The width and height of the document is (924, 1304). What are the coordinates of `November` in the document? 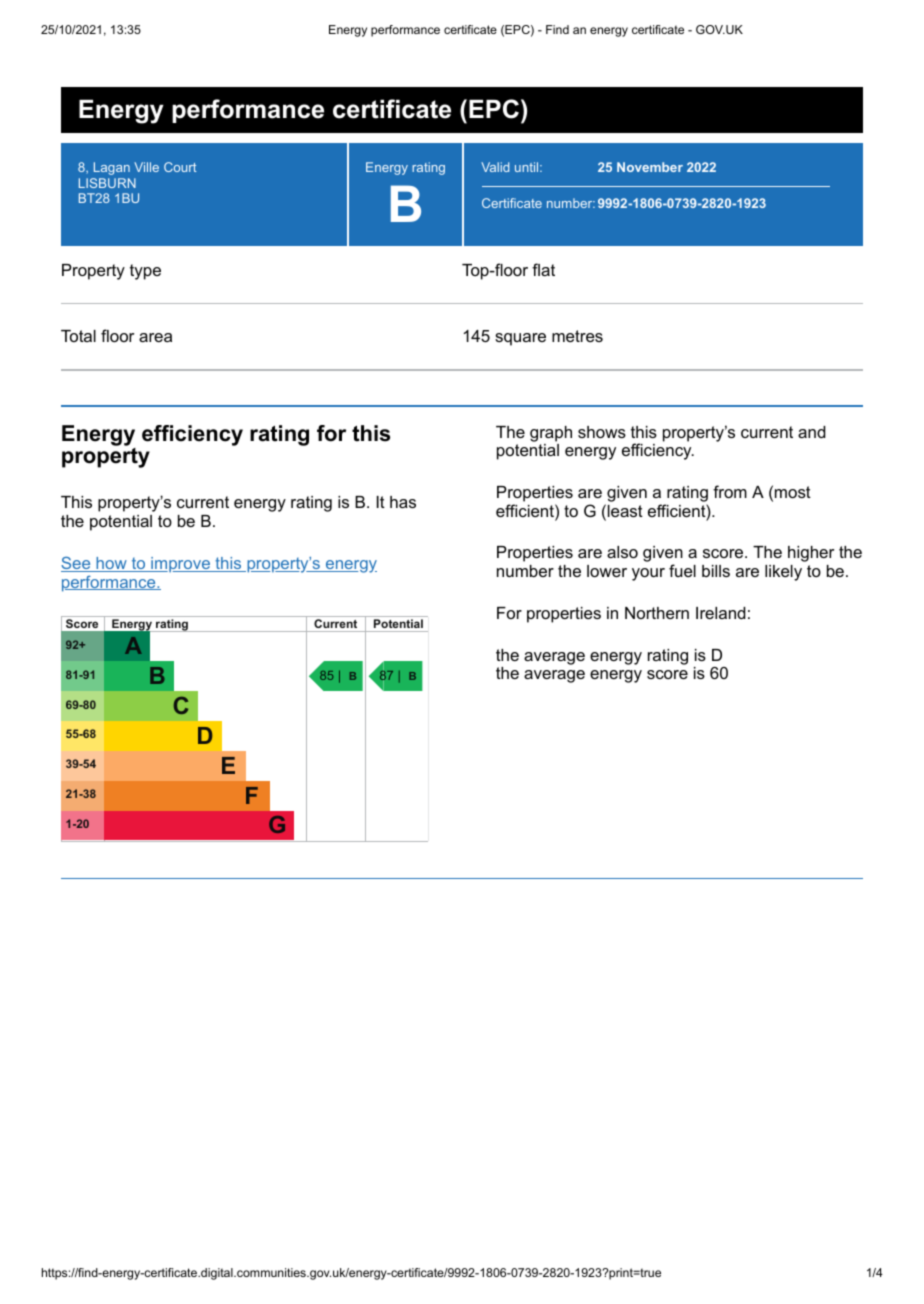 It's located at (650, 167).
